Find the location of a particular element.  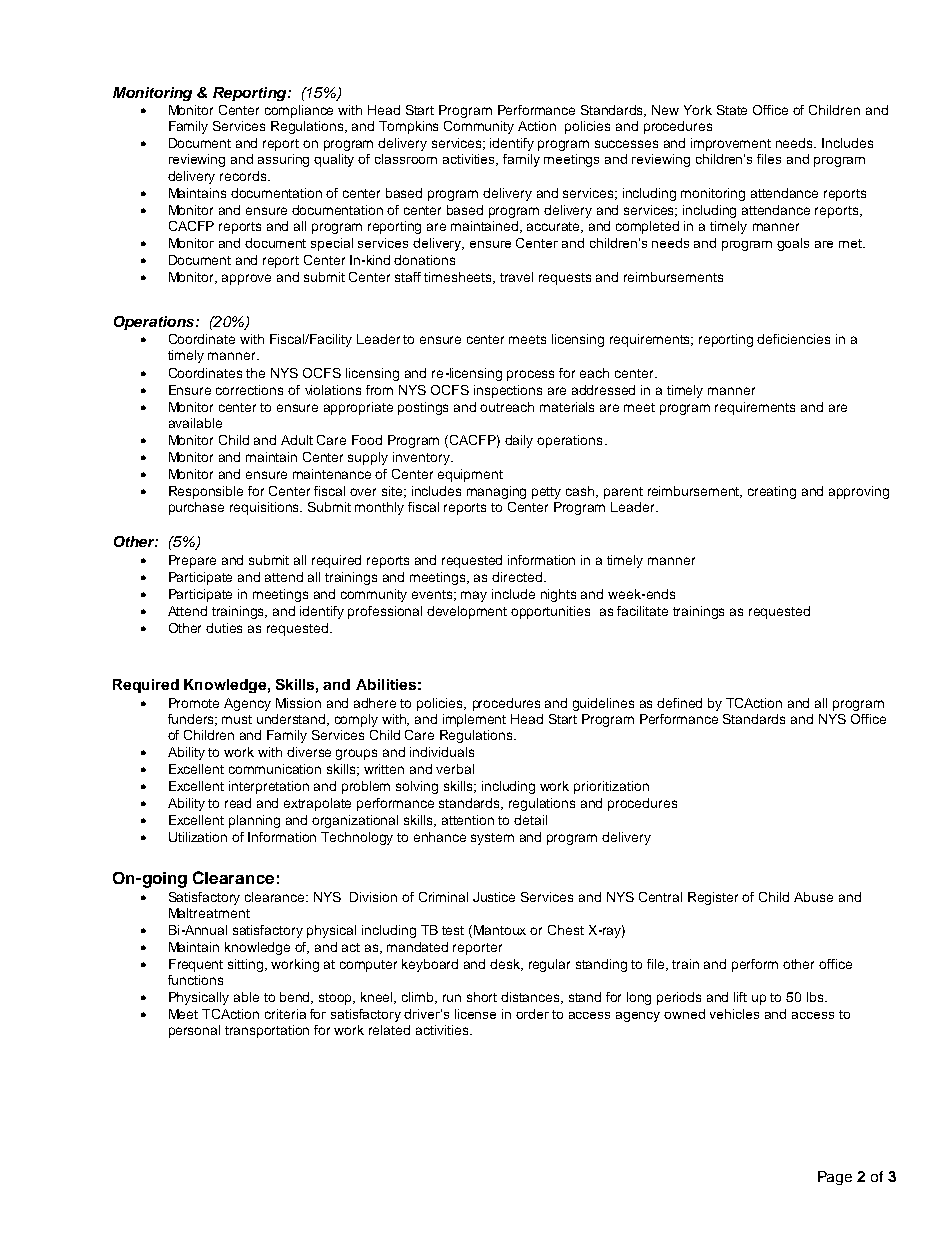

successes is located at coordinates (626, 144).
